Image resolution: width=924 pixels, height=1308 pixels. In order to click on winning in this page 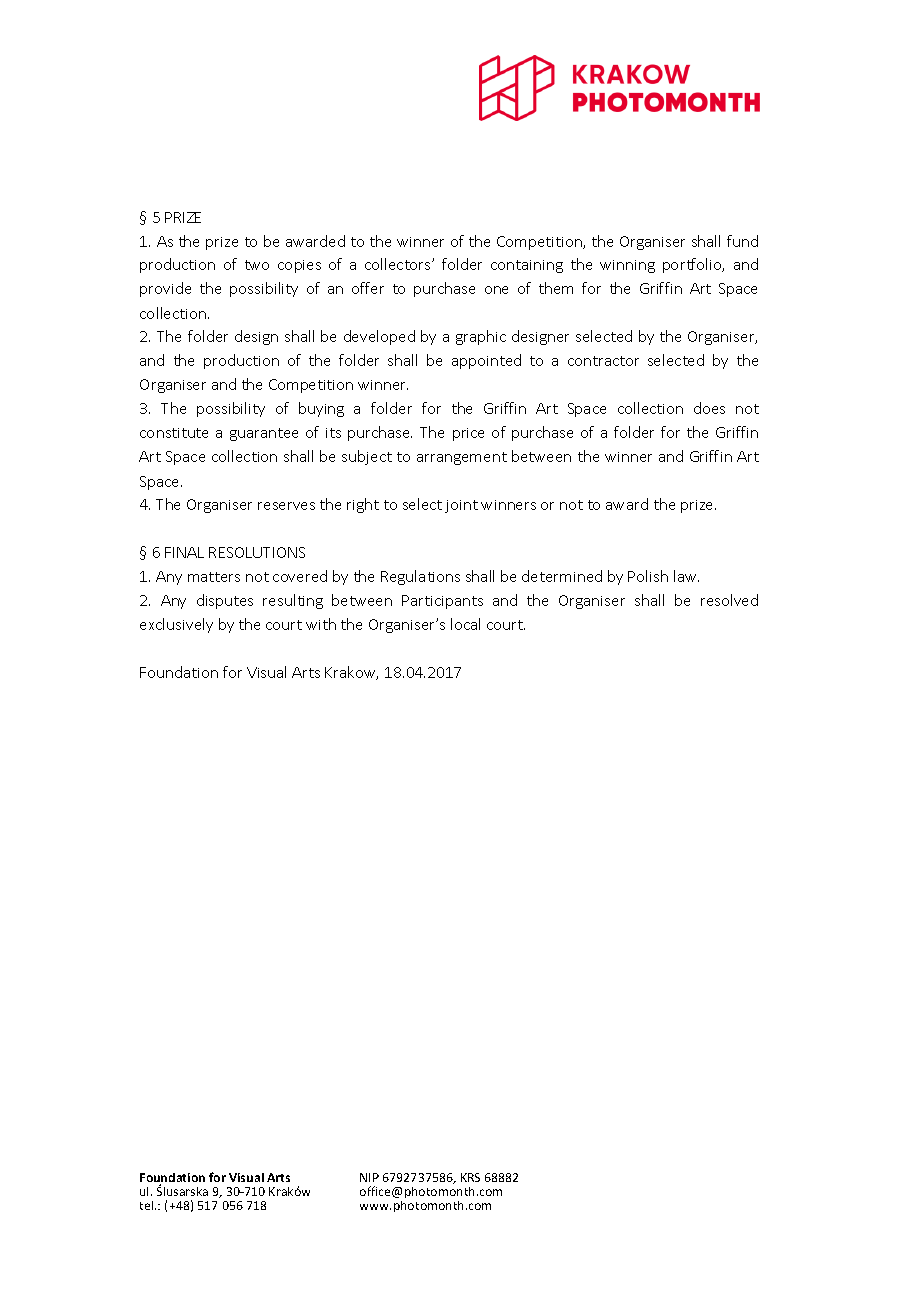, I will do `click(627, 266)`.
